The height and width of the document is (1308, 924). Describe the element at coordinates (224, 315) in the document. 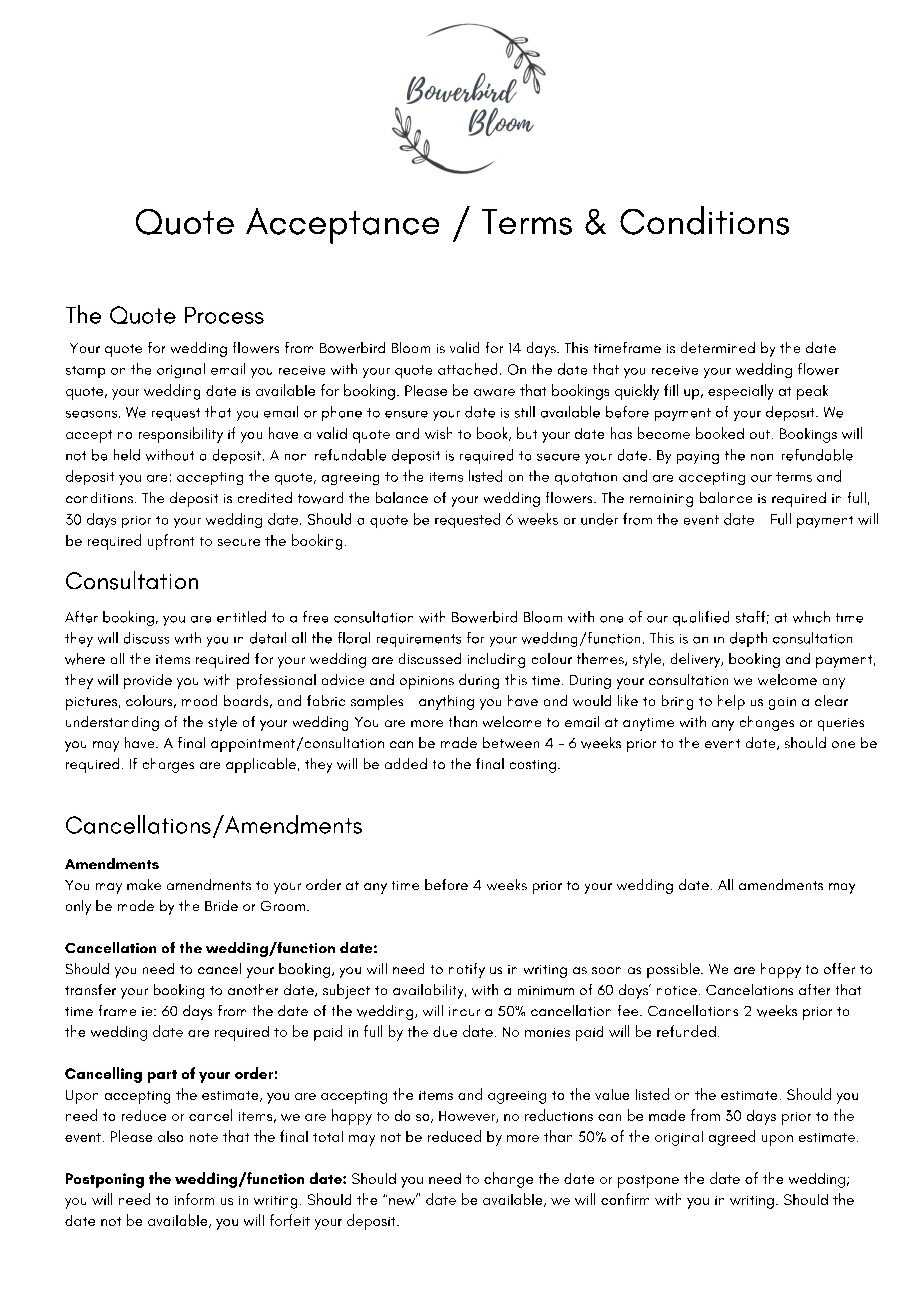

I see `Process` at that location.
